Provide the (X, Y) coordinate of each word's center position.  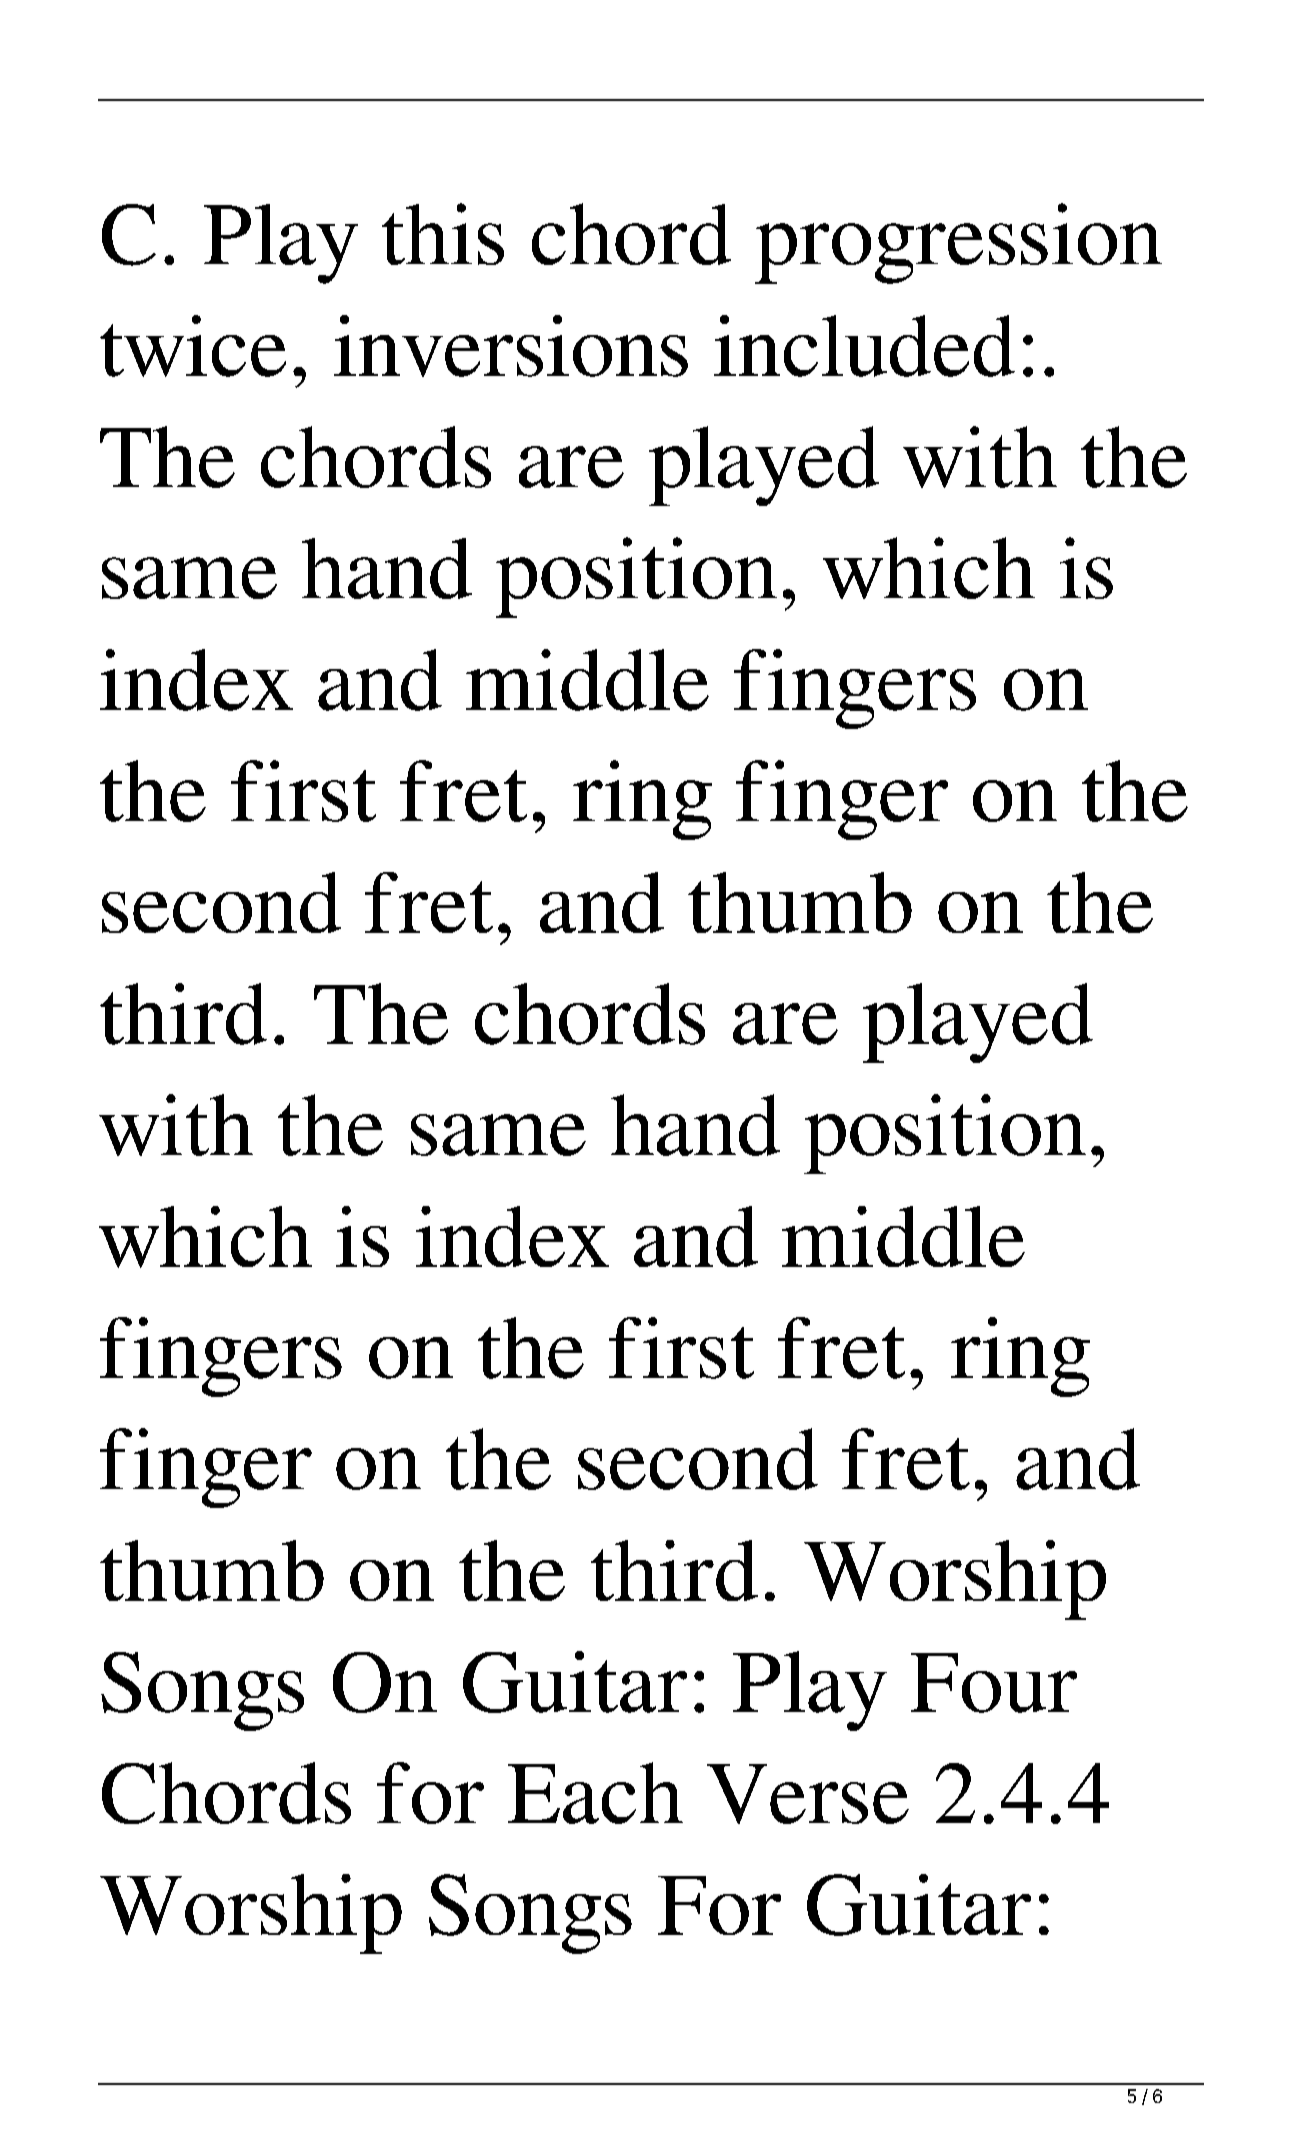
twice (193, 346)
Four (994, 1683)
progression (958, 243)
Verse (808, 1794)
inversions (511, 346)
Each (595, 1793)
